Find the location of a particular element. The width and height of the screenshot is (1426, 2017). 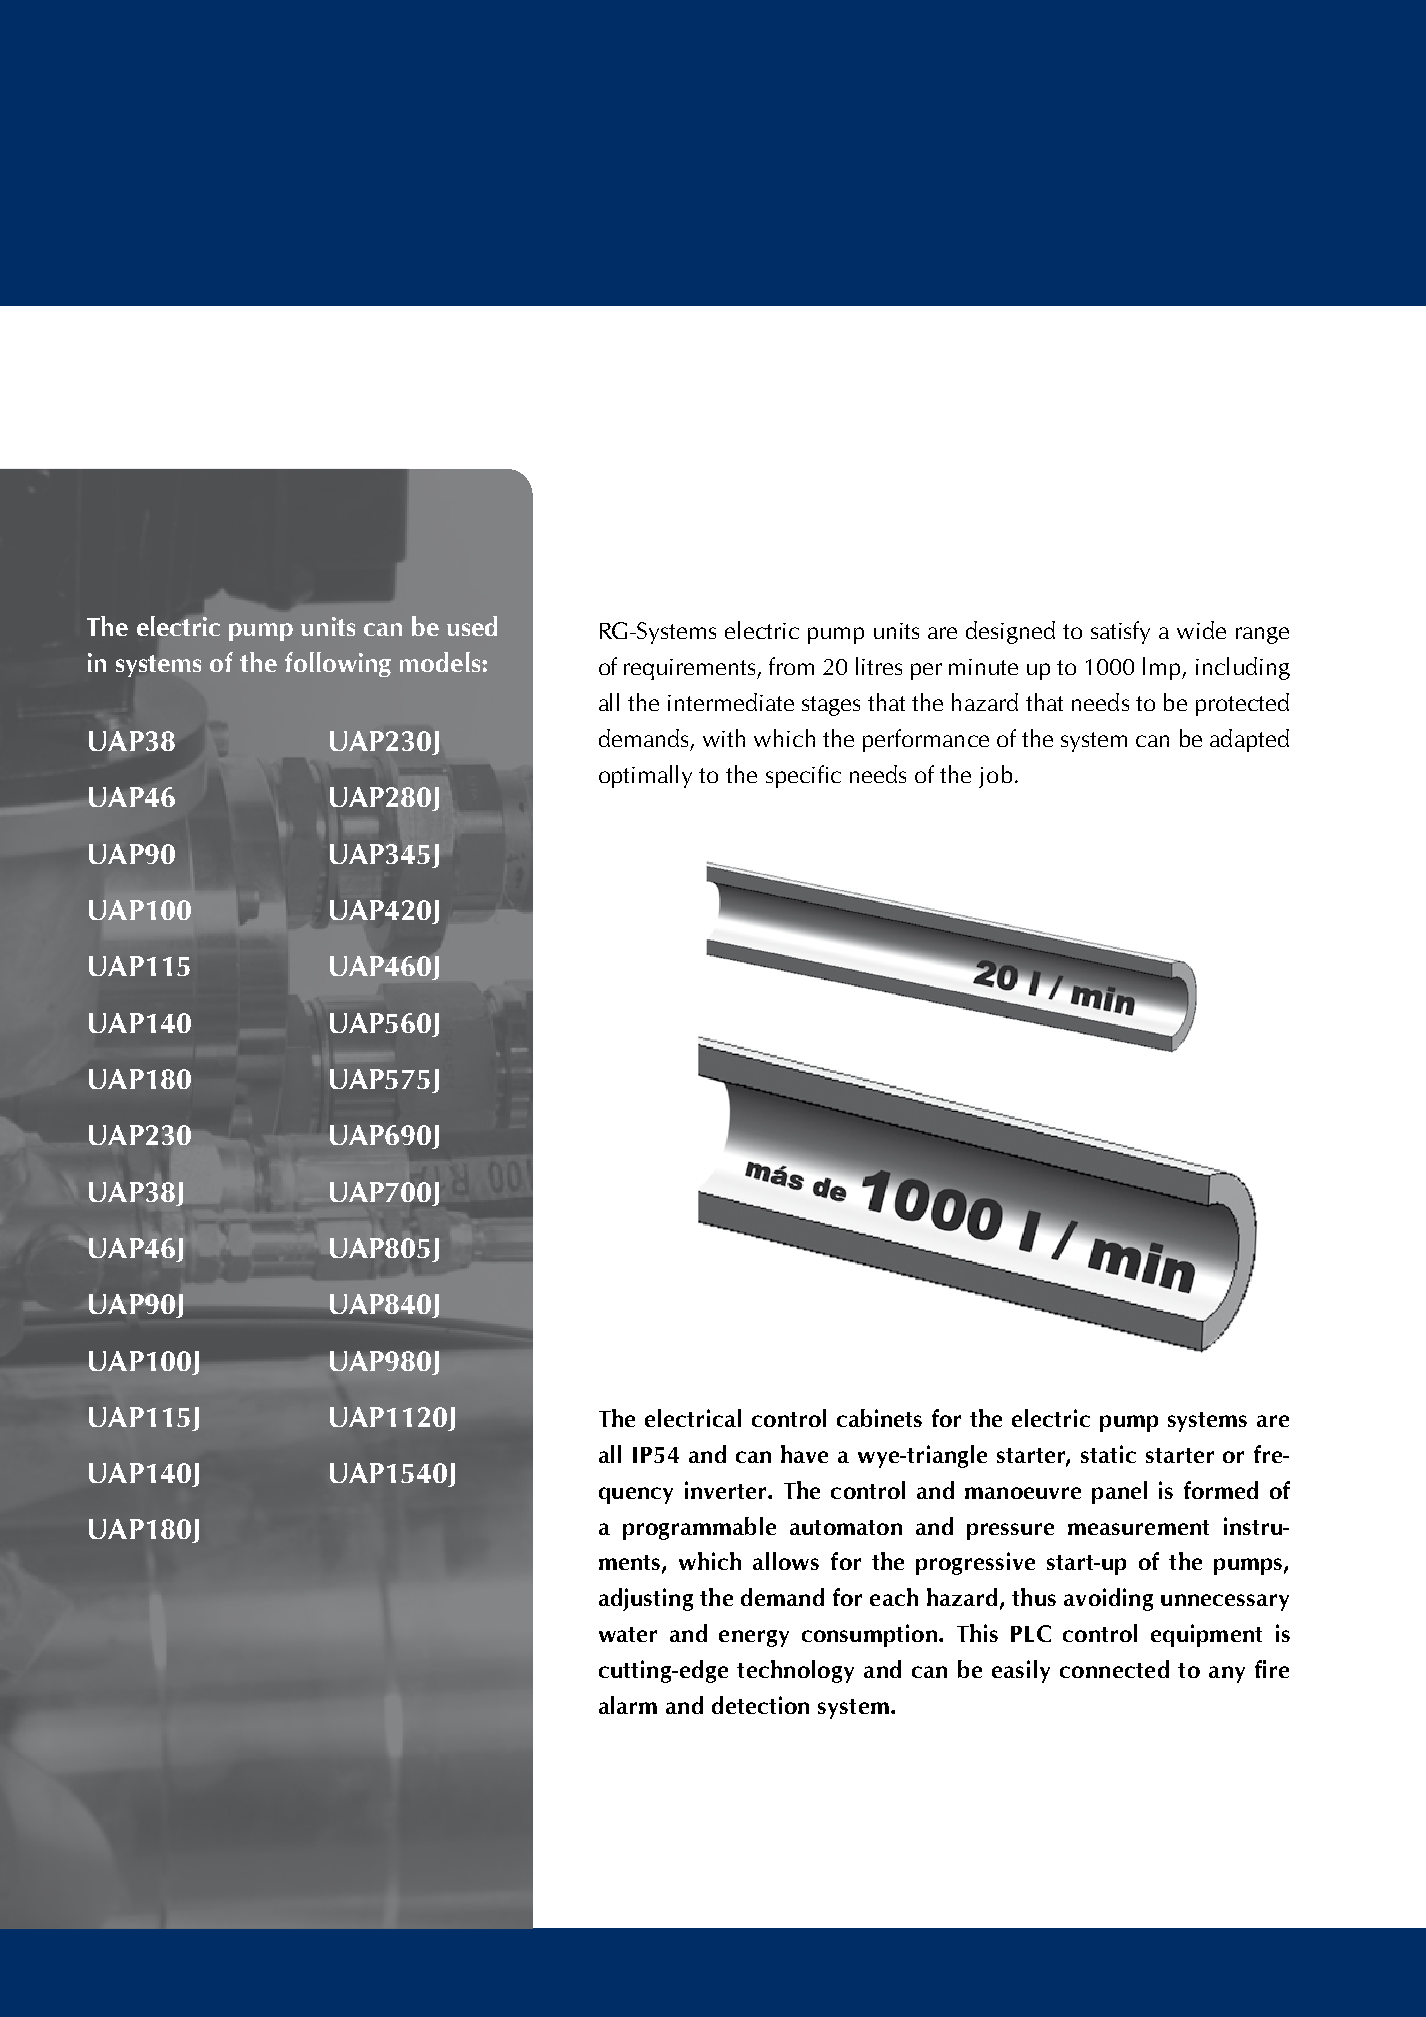

models is located at coordinates (441, 662).
